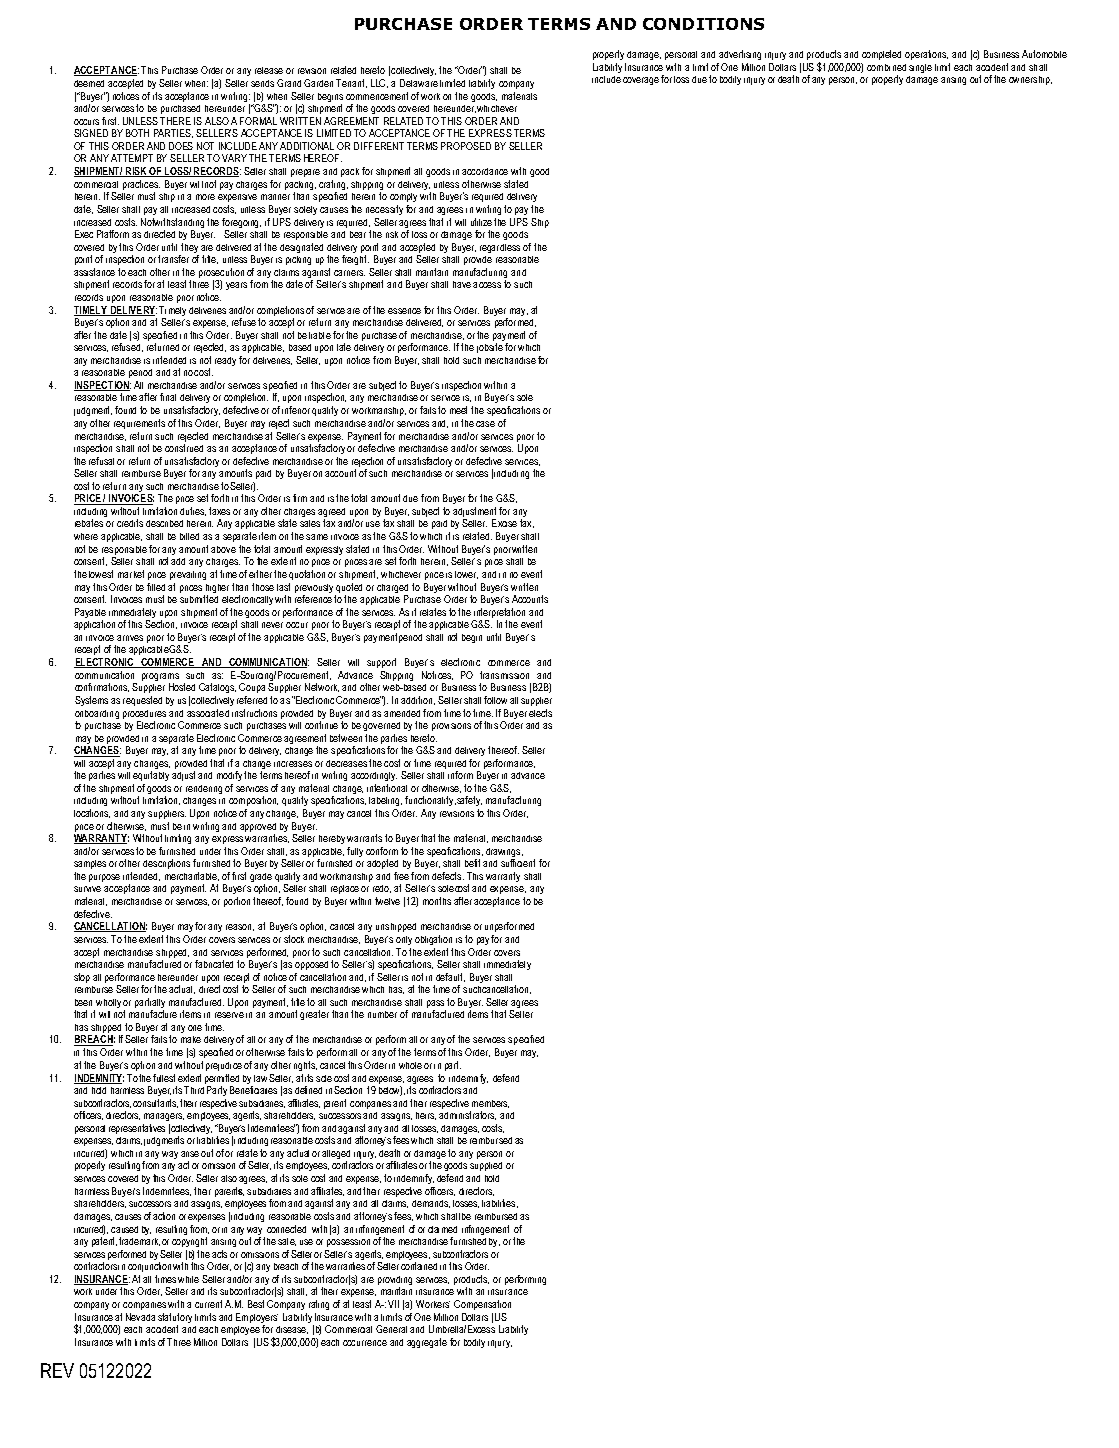 This document has width=1119, height=1448. Describe the element at coordinates (641, 81) in the document. I see `coverage` at that location.
